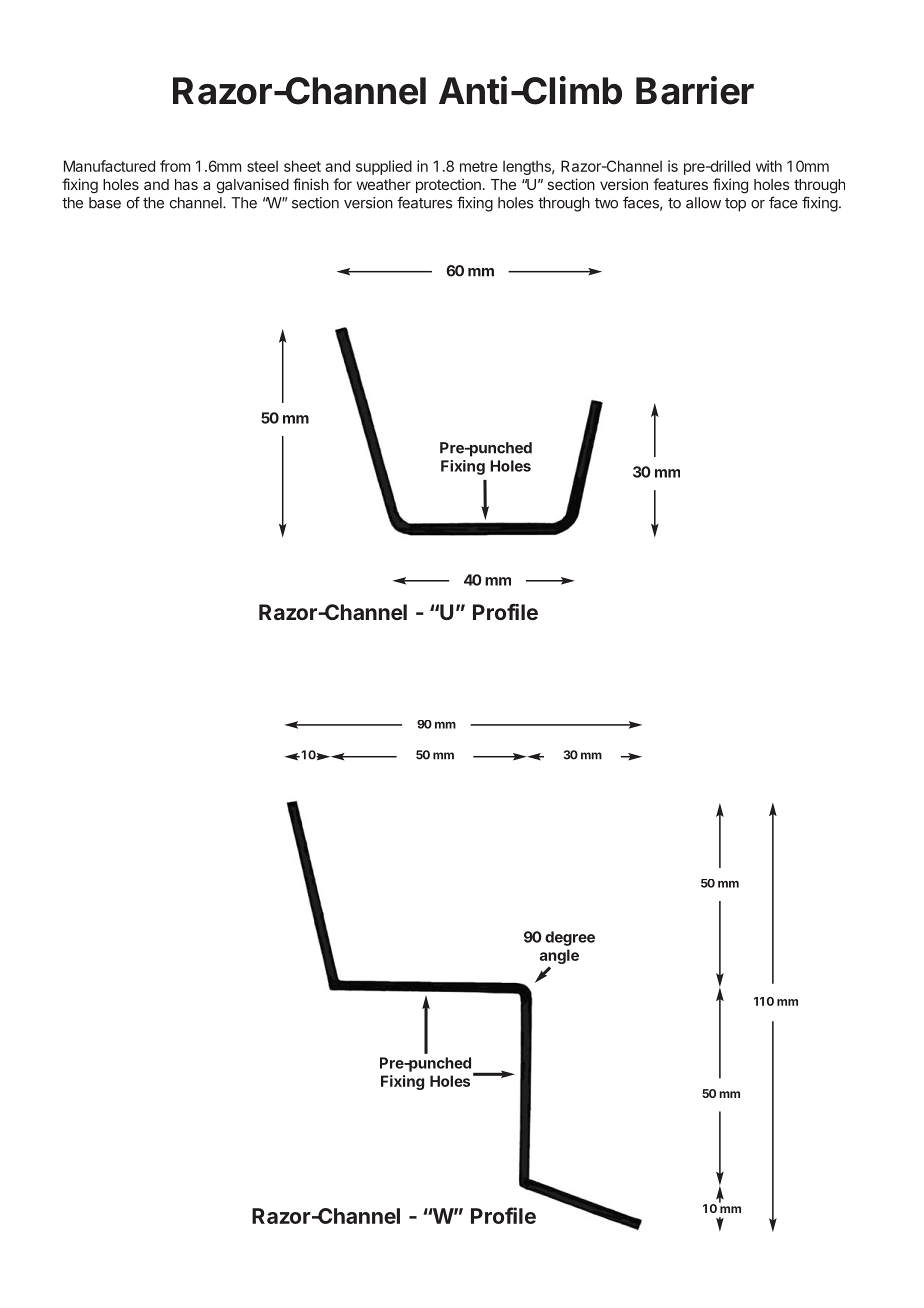 Image resolution: width=924 pixels, height=1308 pixels. What do you see at coordinates (559, 956) in the image?
I see `angle` at bounding box center [559, 956].
